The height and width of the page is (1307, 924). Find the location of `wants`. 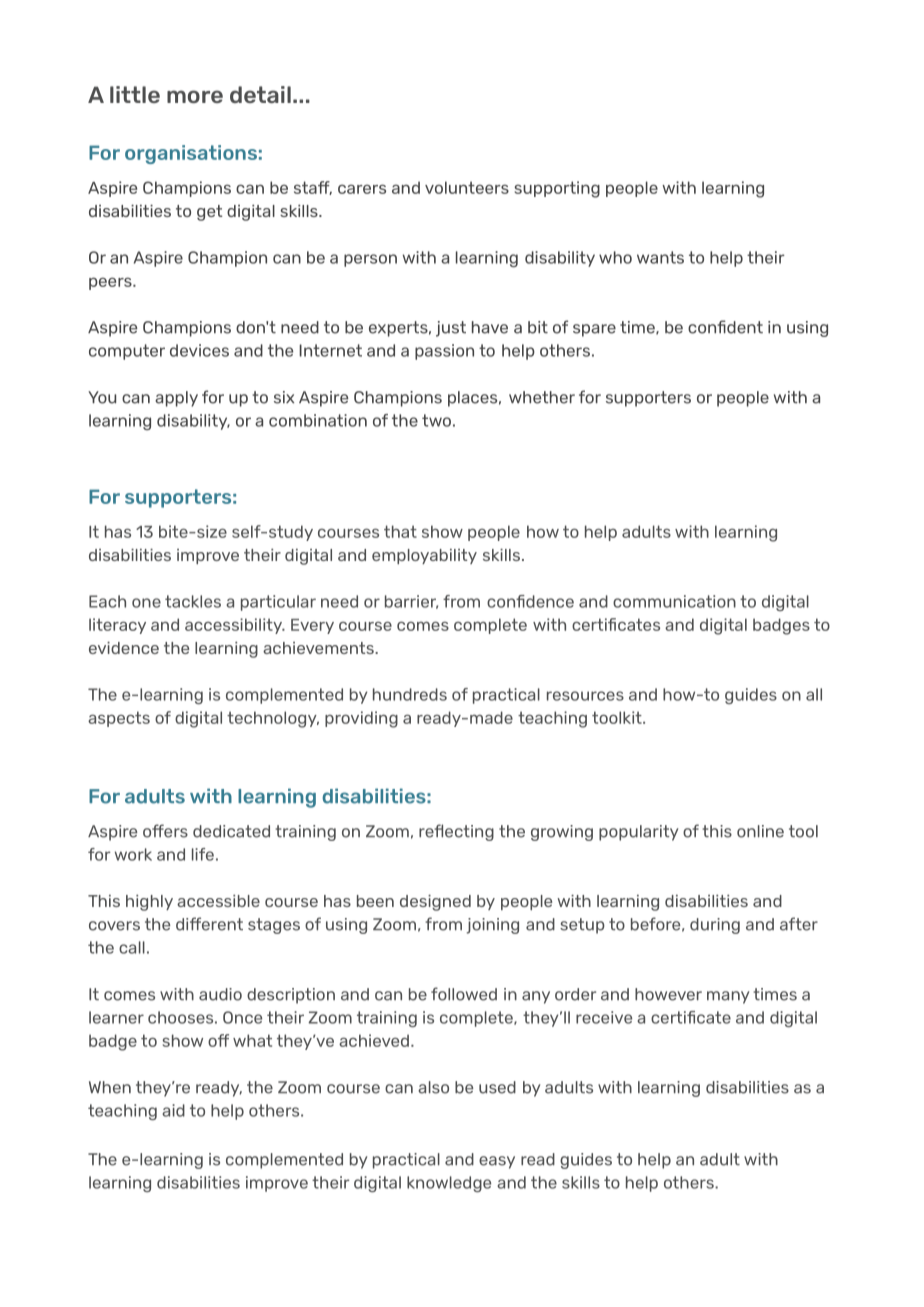

wants is located at coordinates (660, 257).
